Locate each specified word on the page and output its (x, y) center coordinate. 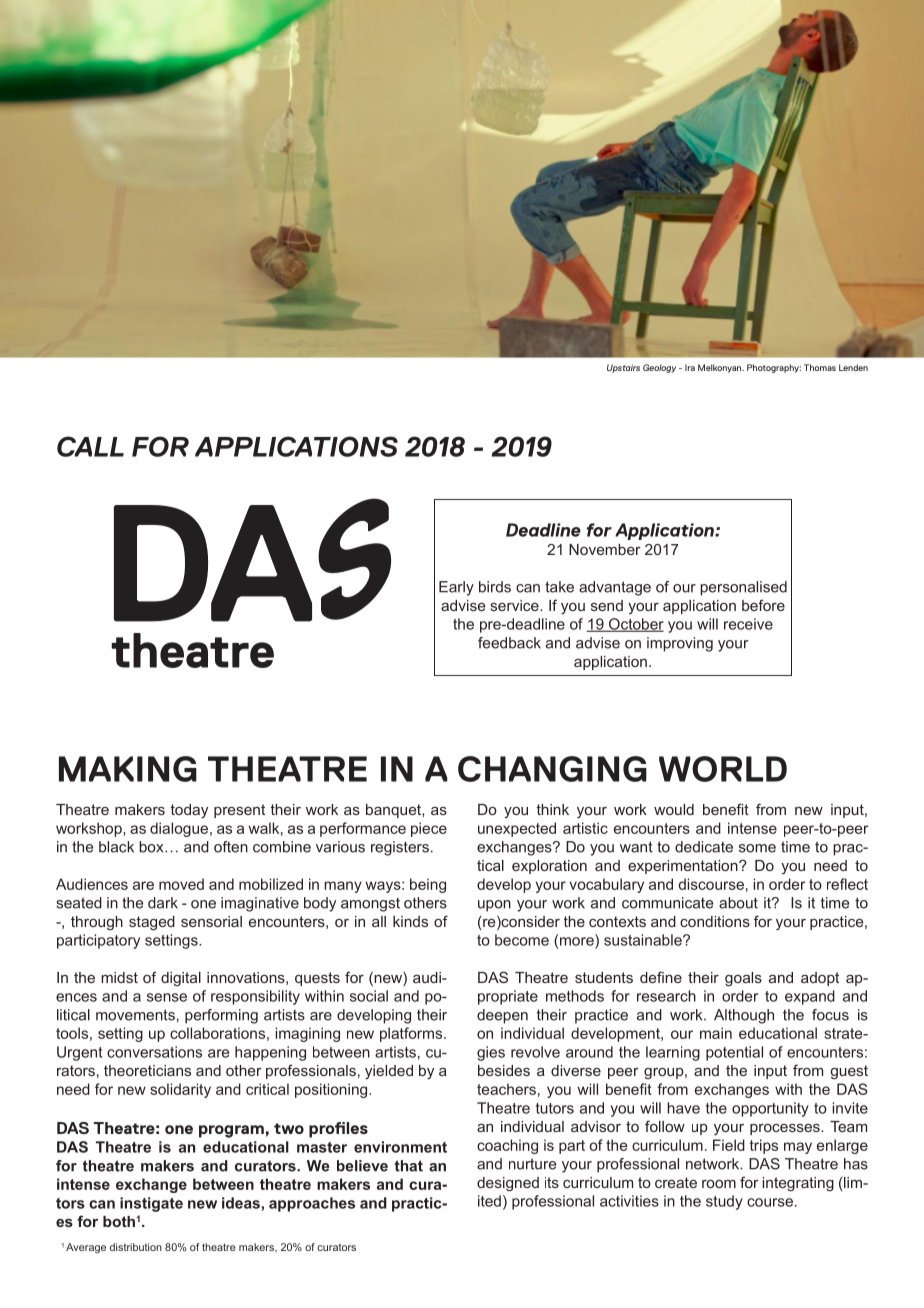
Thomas (820, 367)
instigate (151, 1204)
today (189, 811)
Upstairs (623, 368)
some (757, 848)
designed (508, 1184)
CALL (90, 446)
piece (429, 829)
